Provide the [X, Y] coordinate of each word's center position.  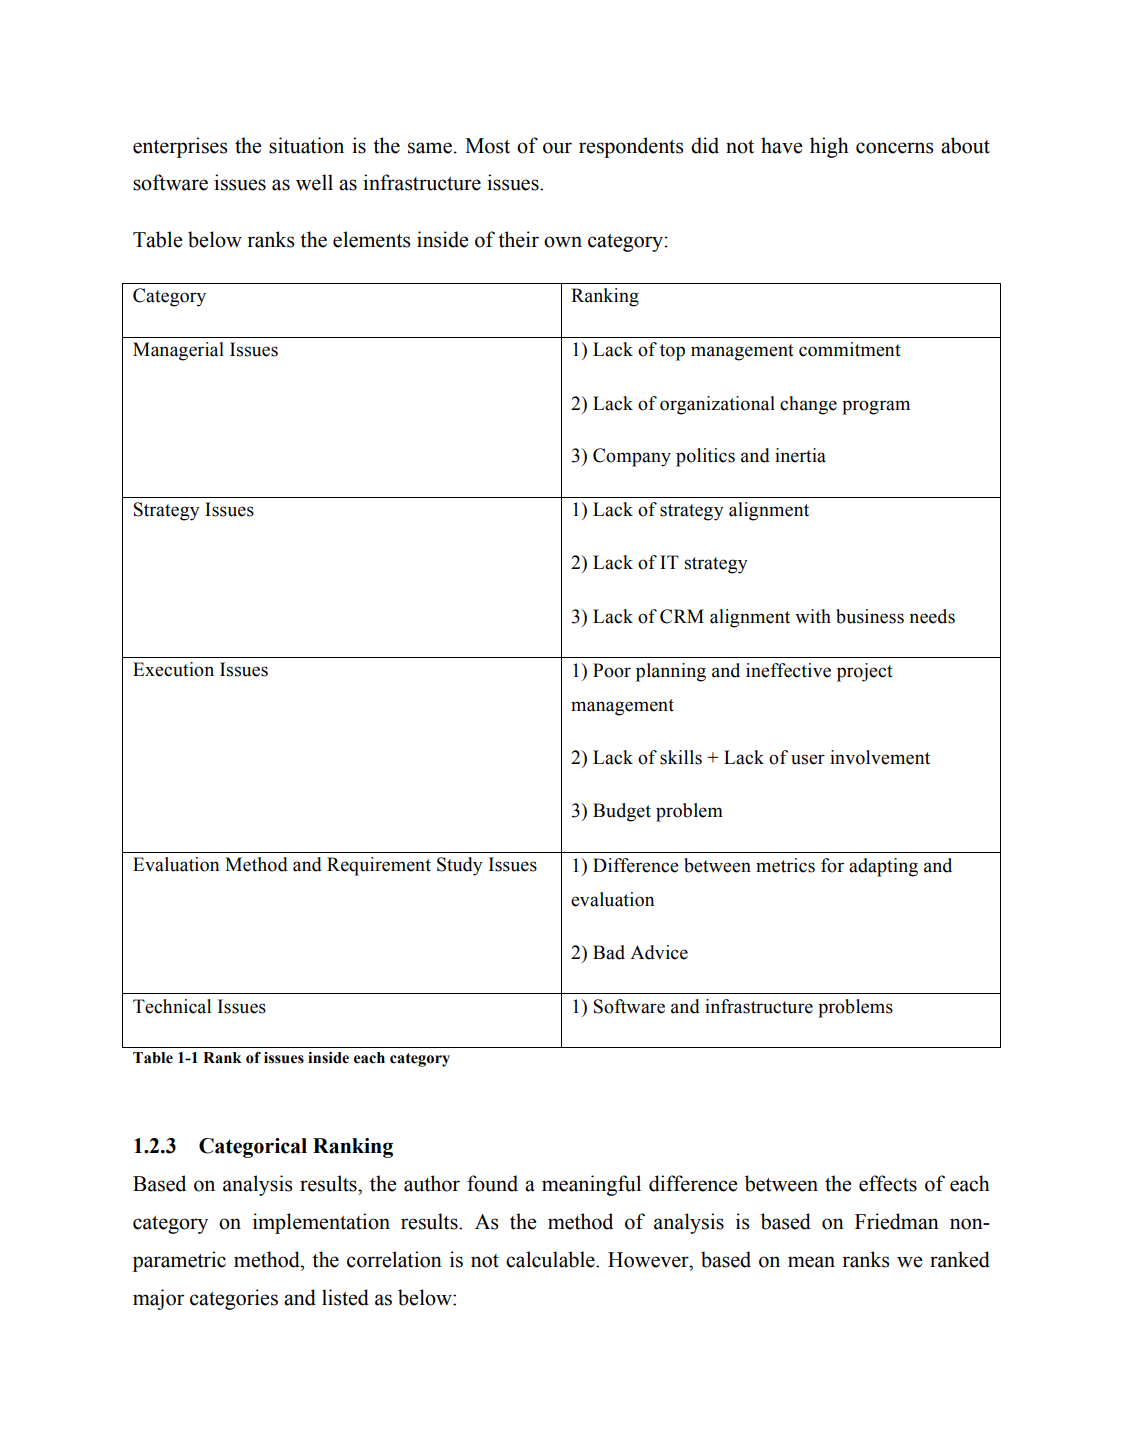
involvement [880, 757]
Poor [612, 670]
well [314, 182]
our [557, 148]
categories [234, 1299]
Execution [173, 669]
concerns [895, 148]
